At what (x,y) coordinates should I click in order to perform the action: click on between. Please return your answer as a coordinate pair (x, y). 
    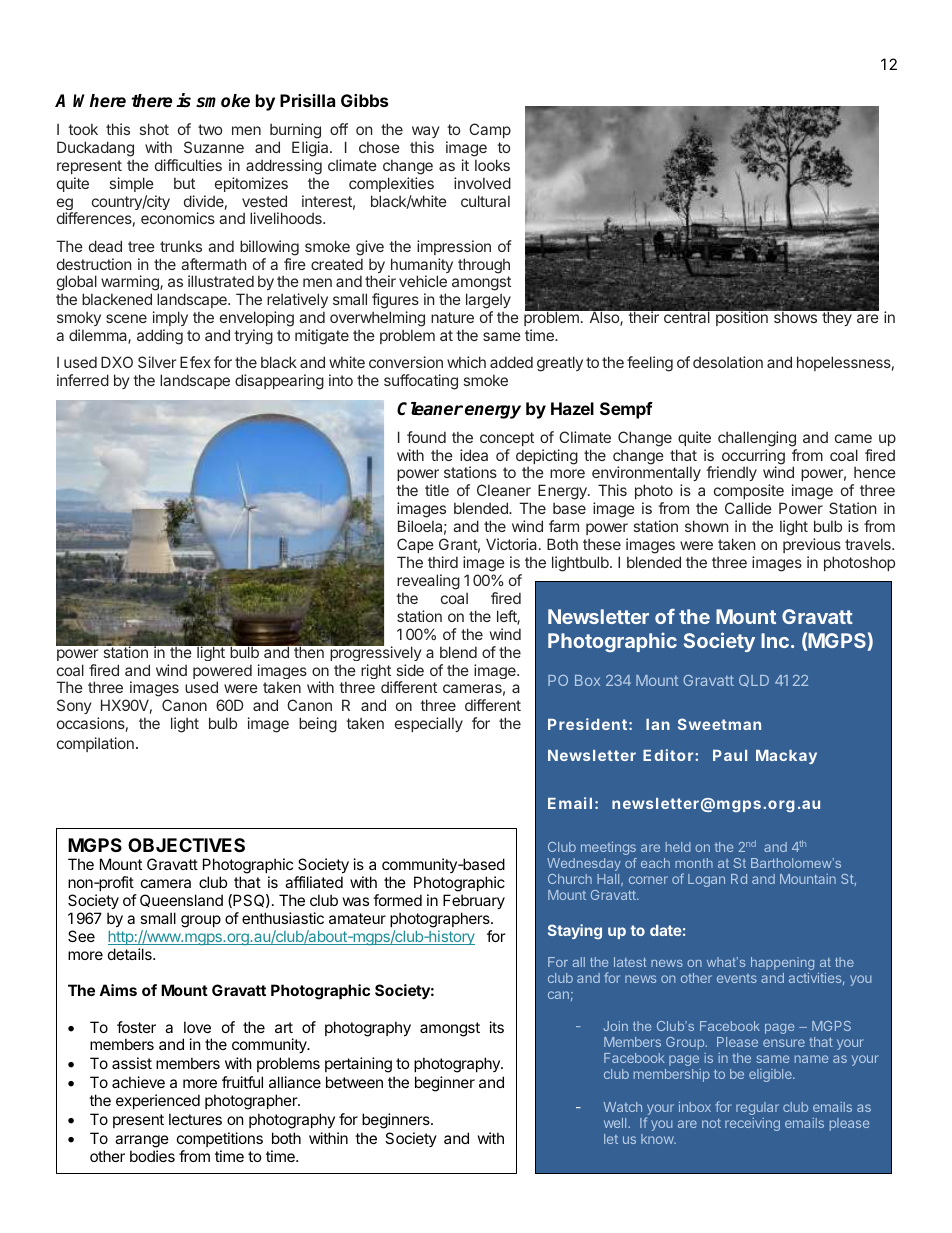
    Looking at the image, I should click on (354, 1082).
